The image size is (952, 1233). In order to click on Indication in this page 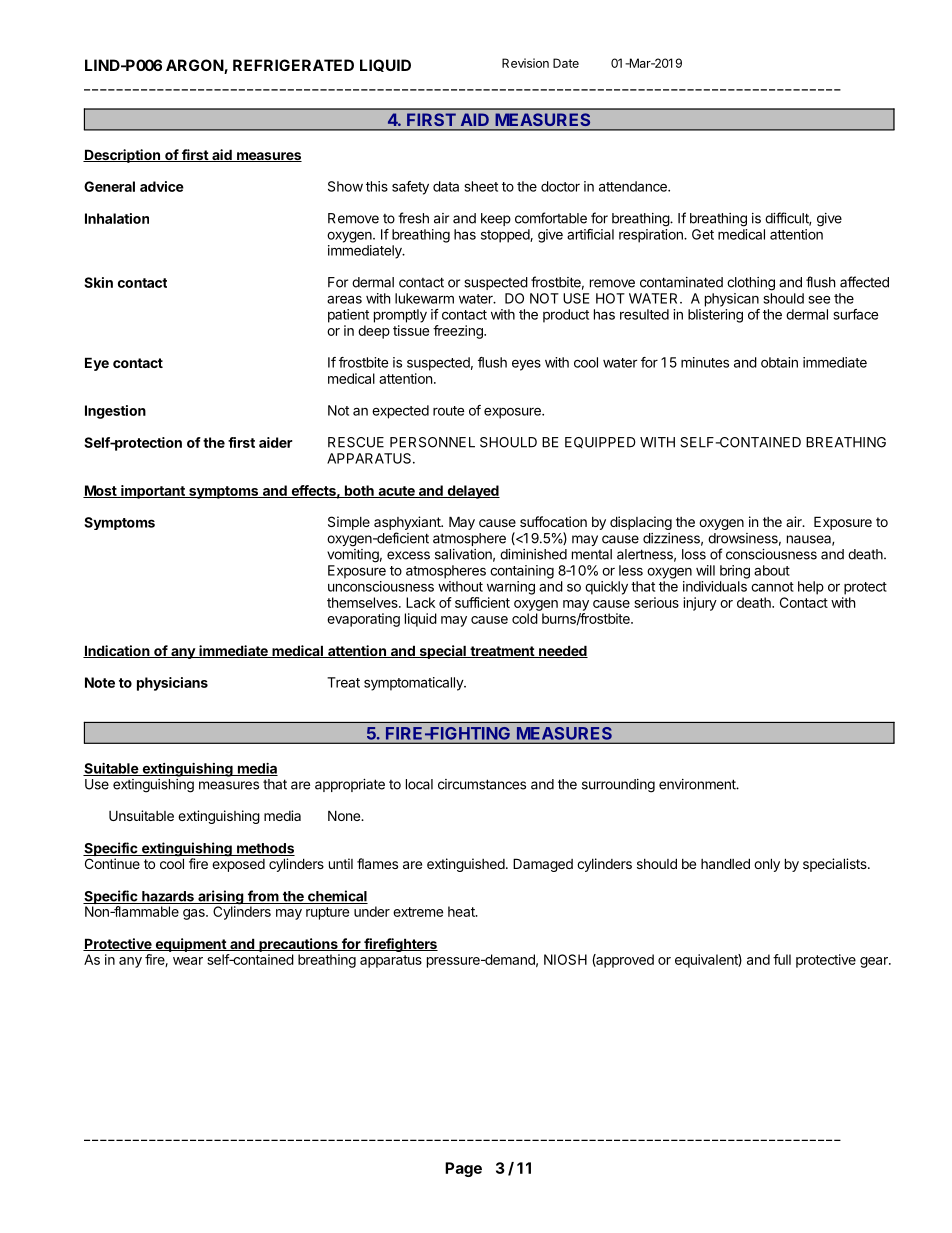, I will do `click(117, 651)`.
